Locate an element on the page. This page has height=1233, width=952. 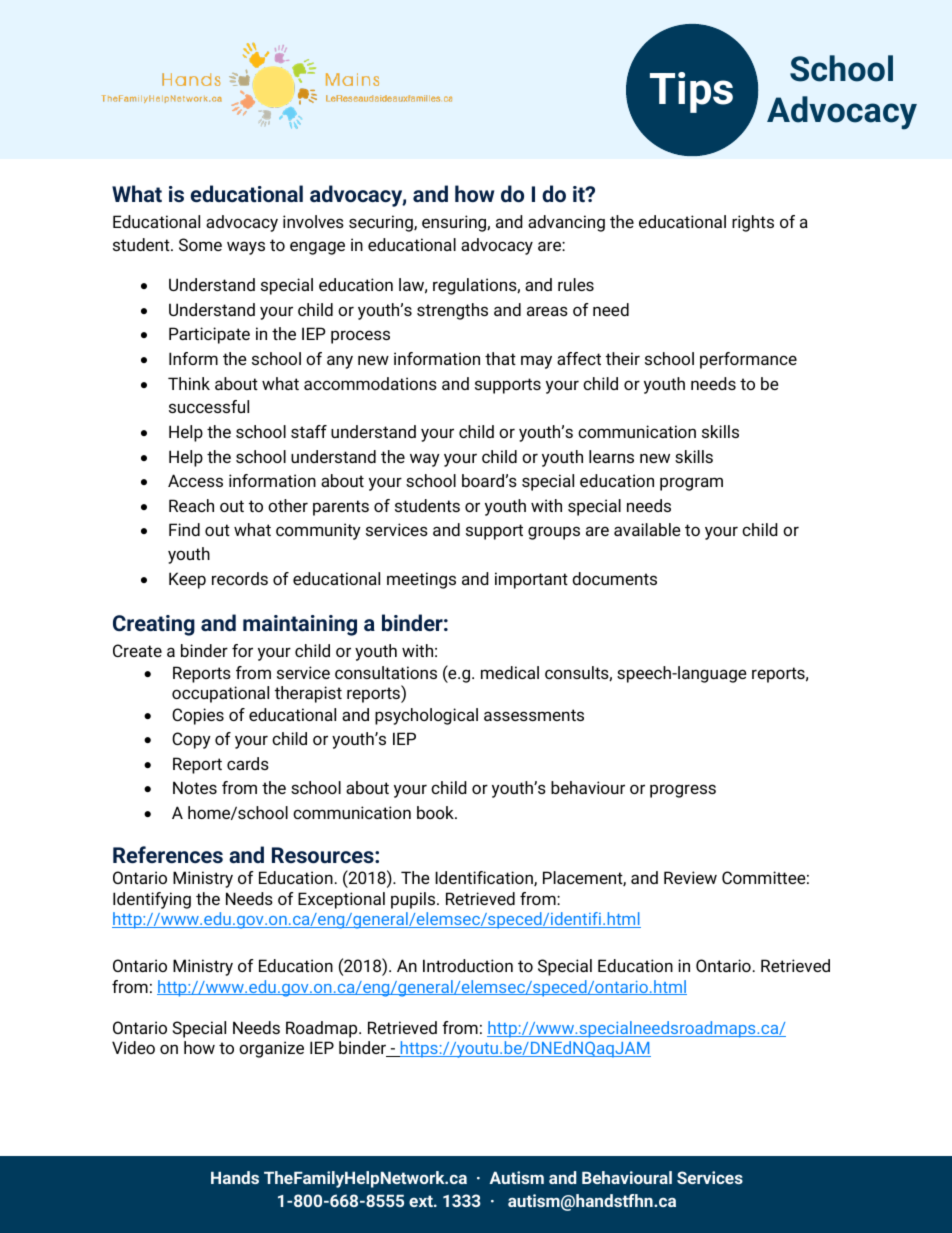
Participate is located at coordinates (209, 335).
